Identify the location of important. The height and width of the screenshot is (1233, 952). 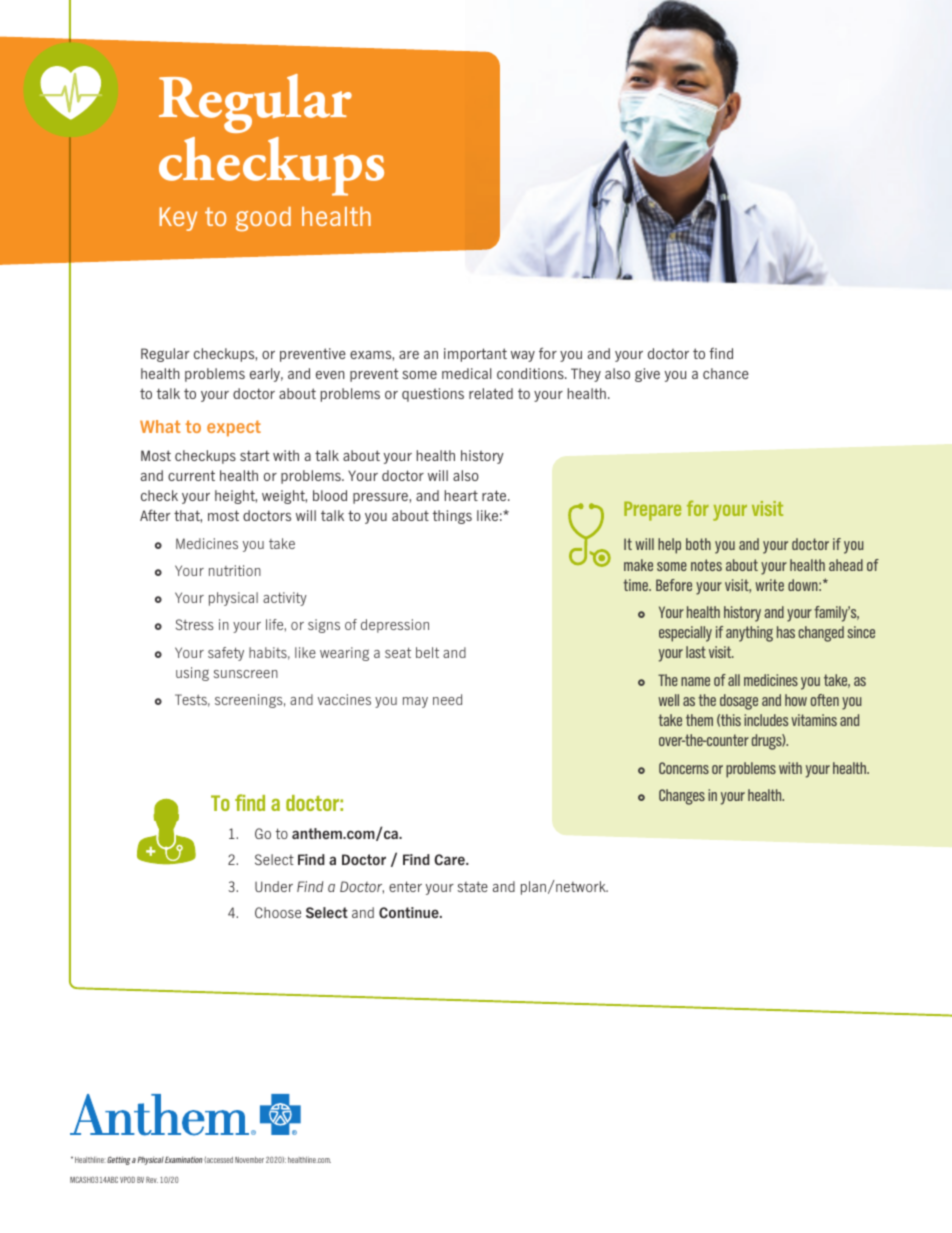
(475, 355).
